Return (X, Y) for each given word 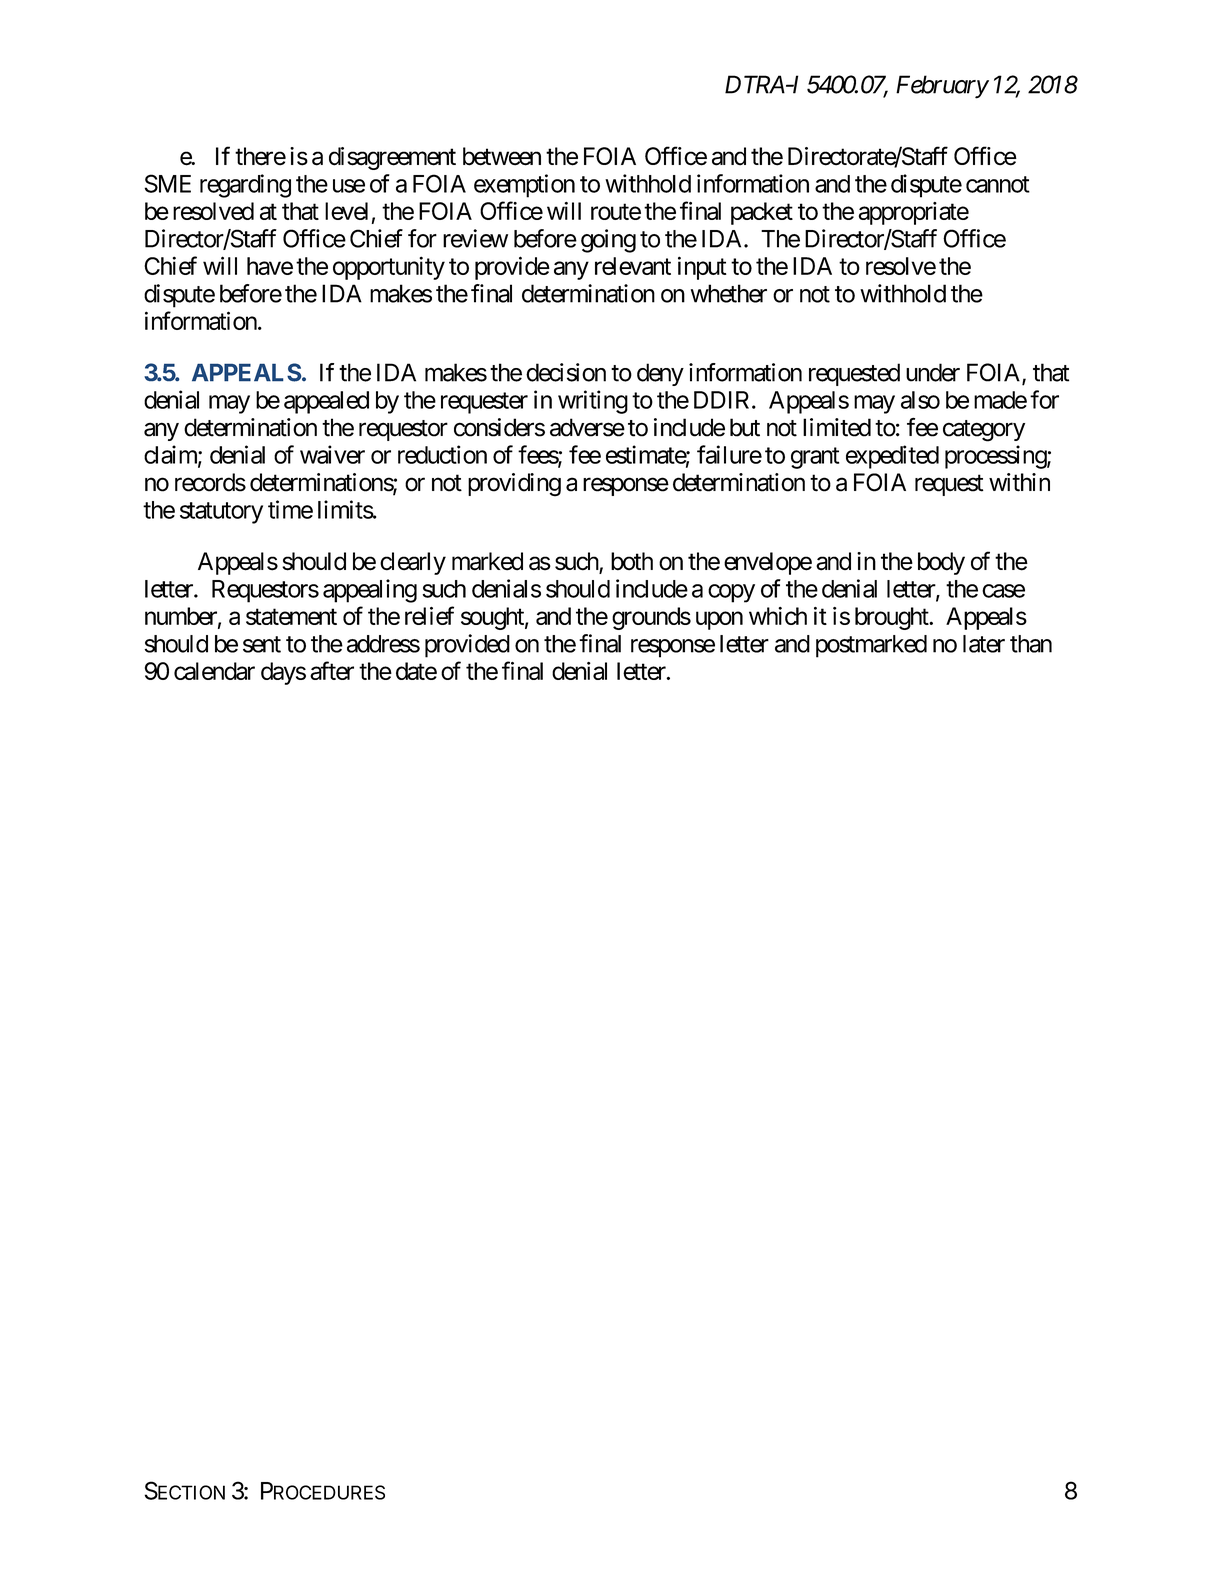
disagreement (392, 158)
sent (262, 644)
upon (719, 620)
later (984, 644)
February (942, 87)
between (502, 156)
